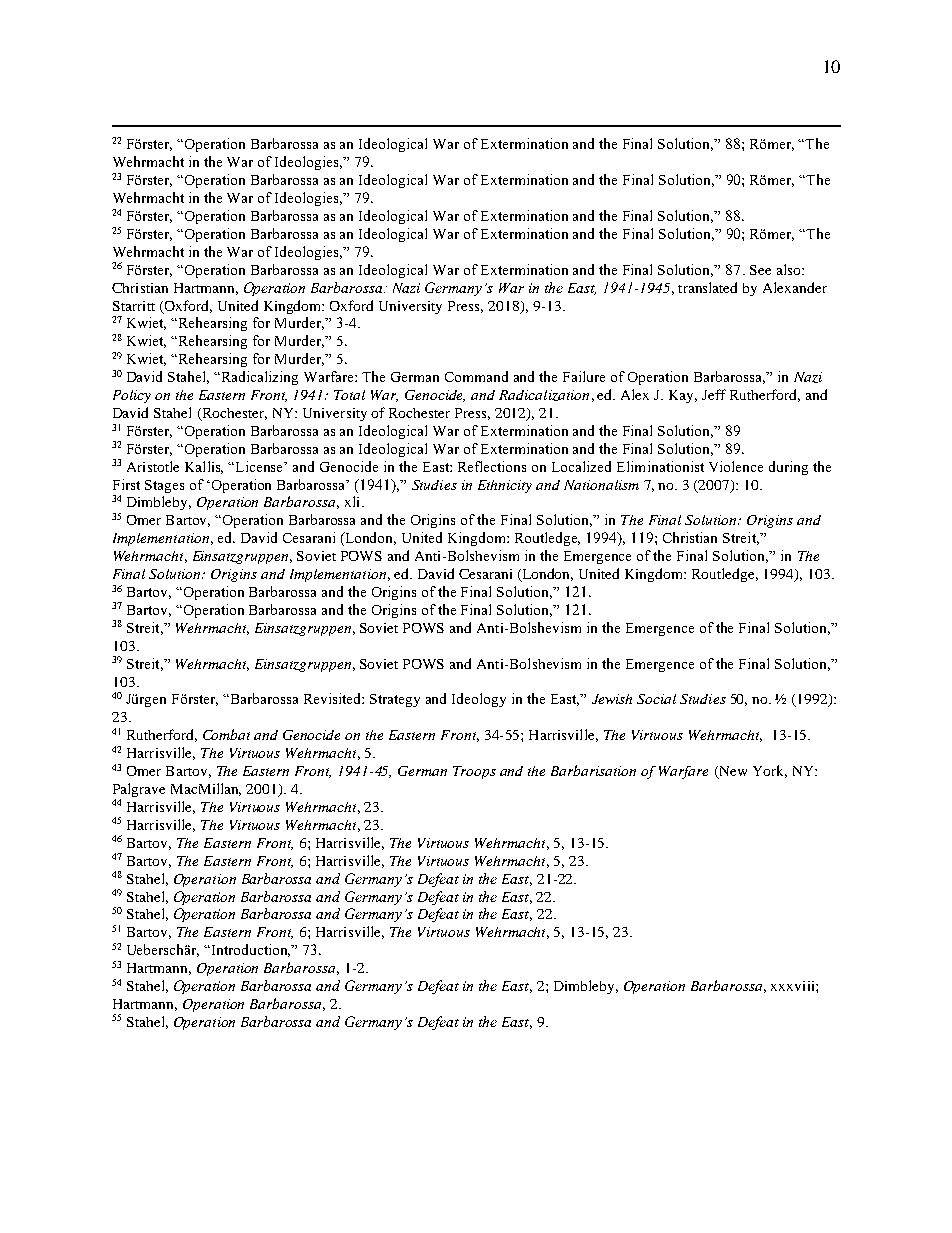  Describe the element at coordinates (474, 772) in the document. I see `Troops` at that location.
